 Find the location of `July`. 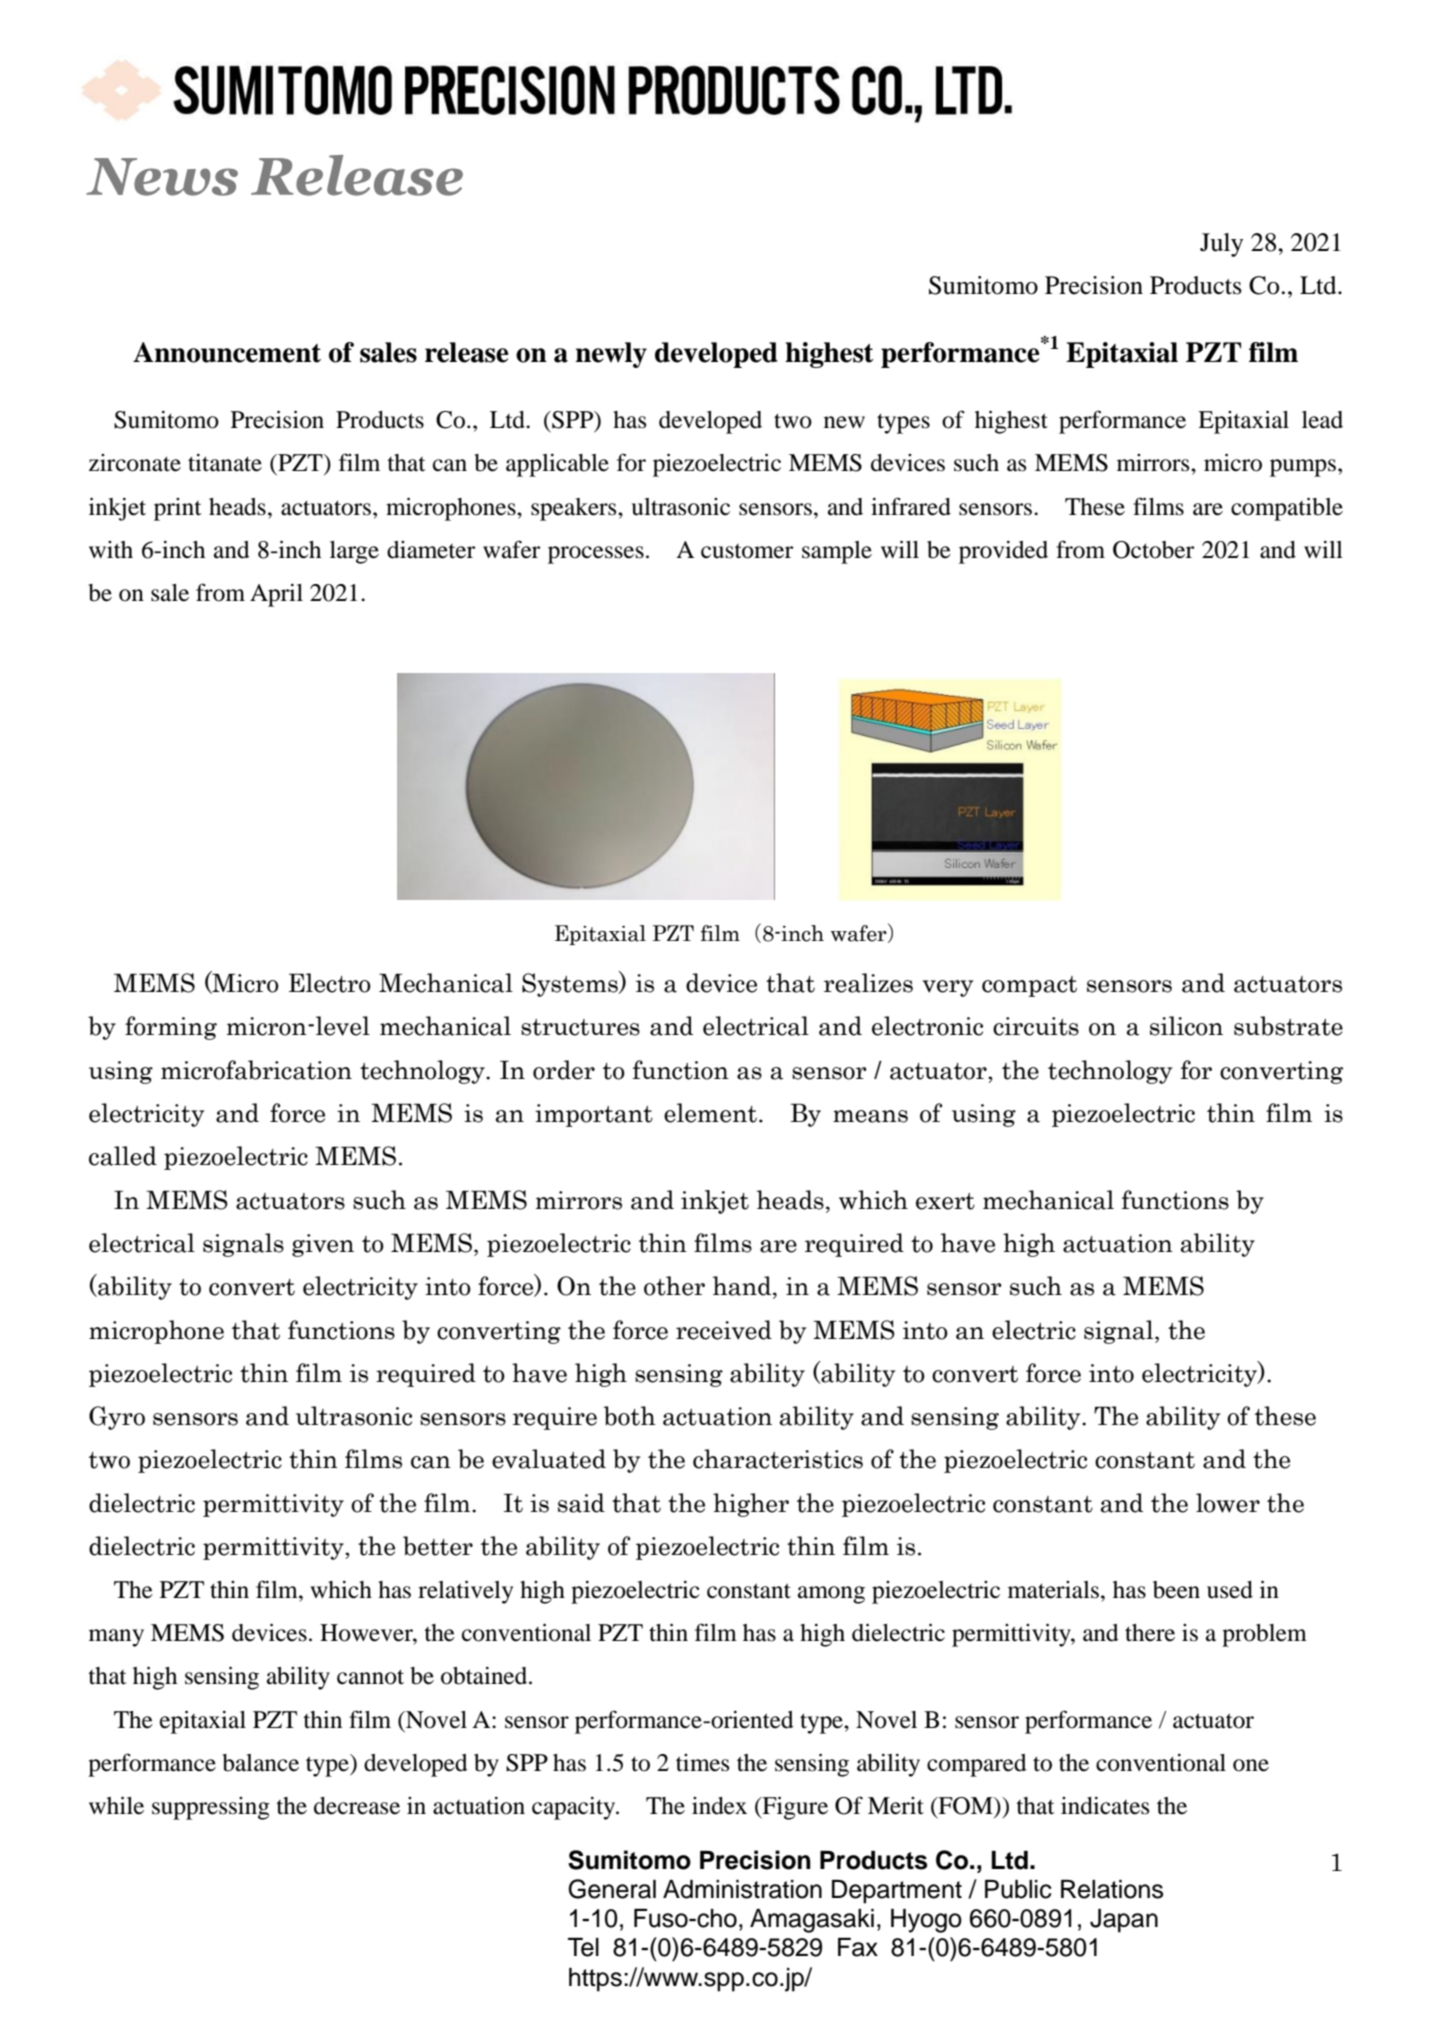

July is located at coordinates (1221, 245).
